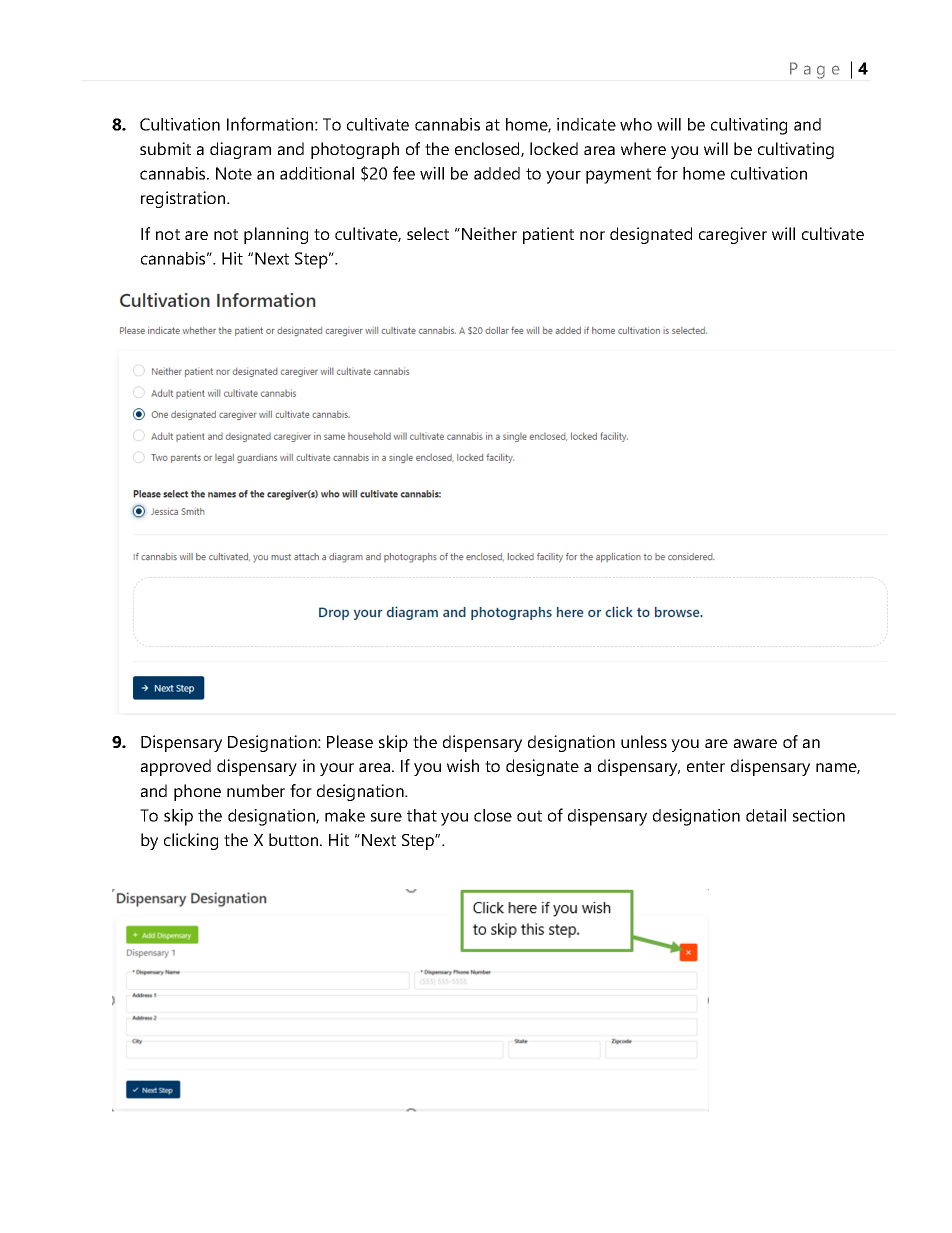  Describe the element at coordinates (586, 124) in the image. I see `indicate` at that location.
